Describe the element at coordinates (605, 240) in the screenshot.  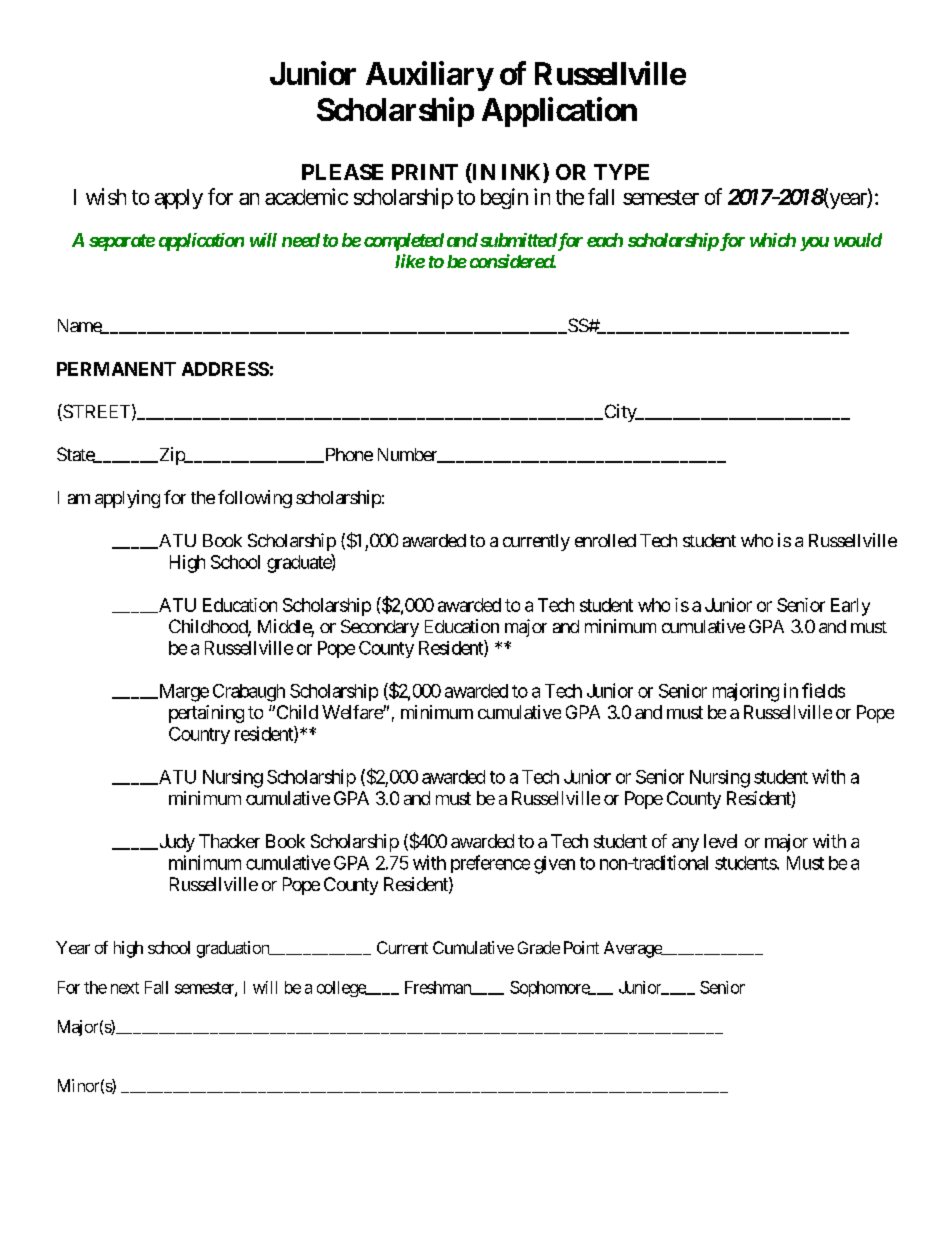
I see `each` at that location.
